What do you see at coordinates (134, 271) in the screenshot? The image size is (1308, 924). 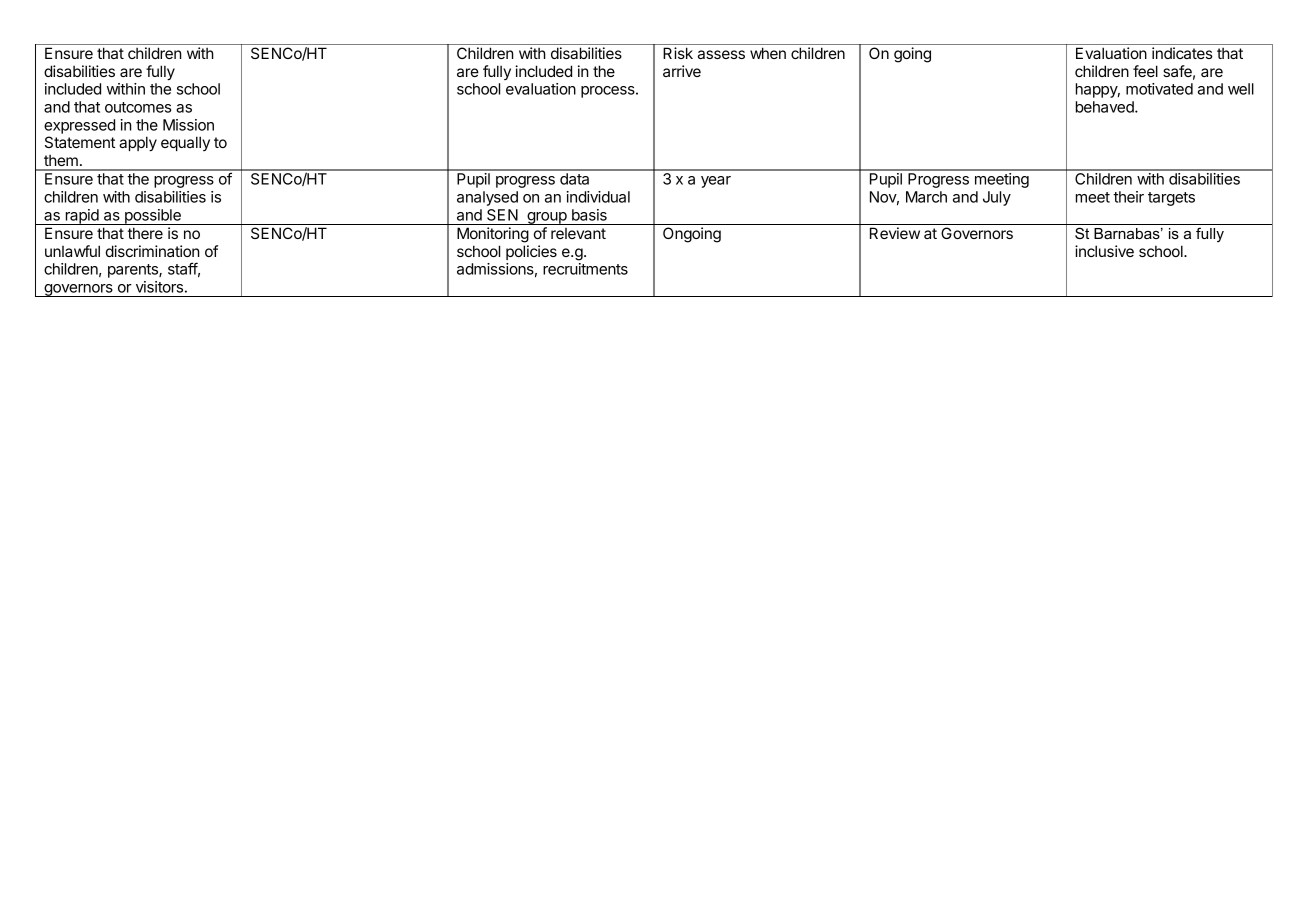 I see `parents` at bounding box center [134, 271].
